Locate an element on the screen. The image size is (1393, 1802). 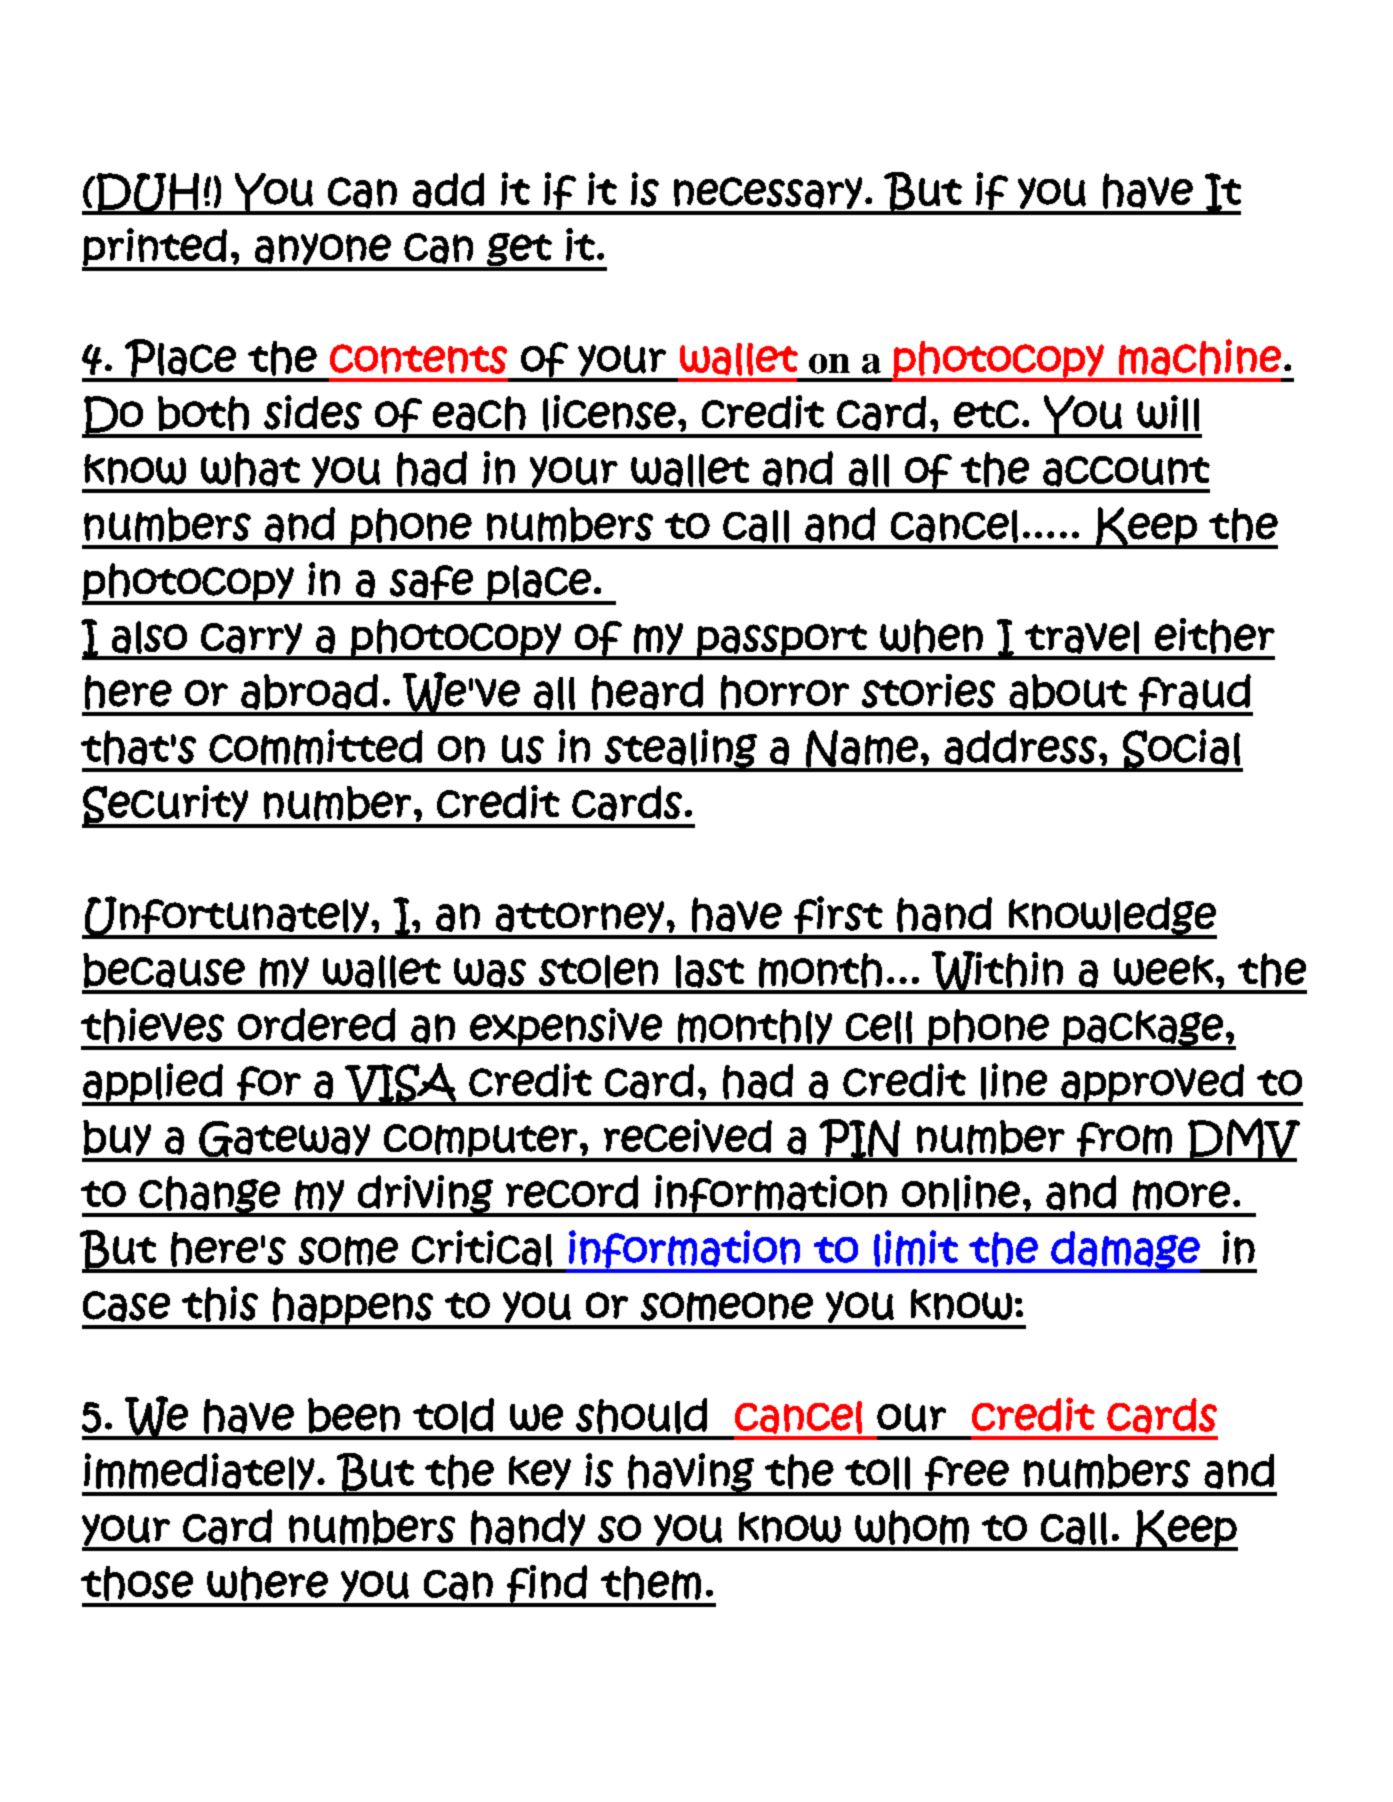
record is located at coordinates (572, 1192).
